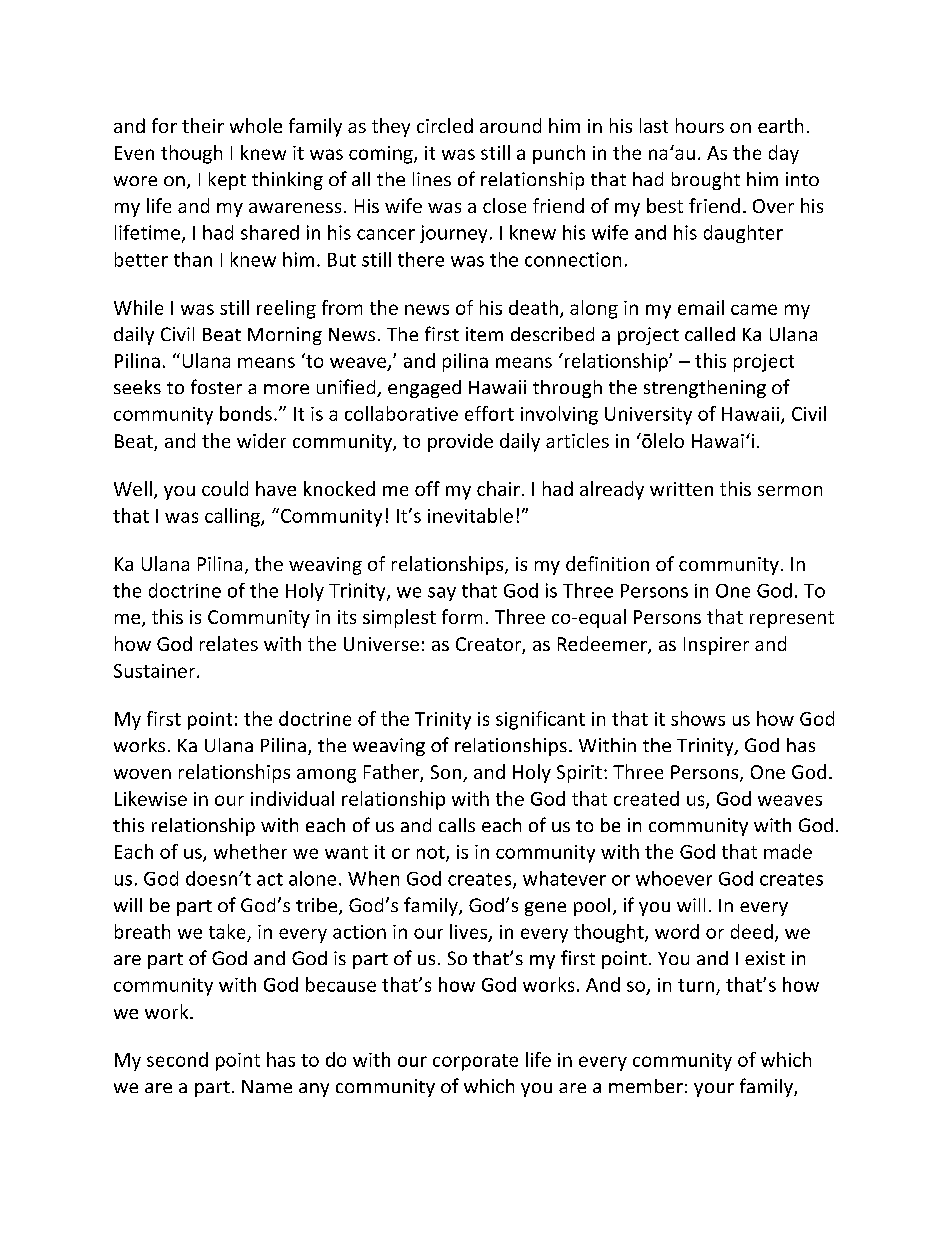 Image resolution: width=952 pixels, height=1233 pixels. I want to click on written, so click(681, 489).
